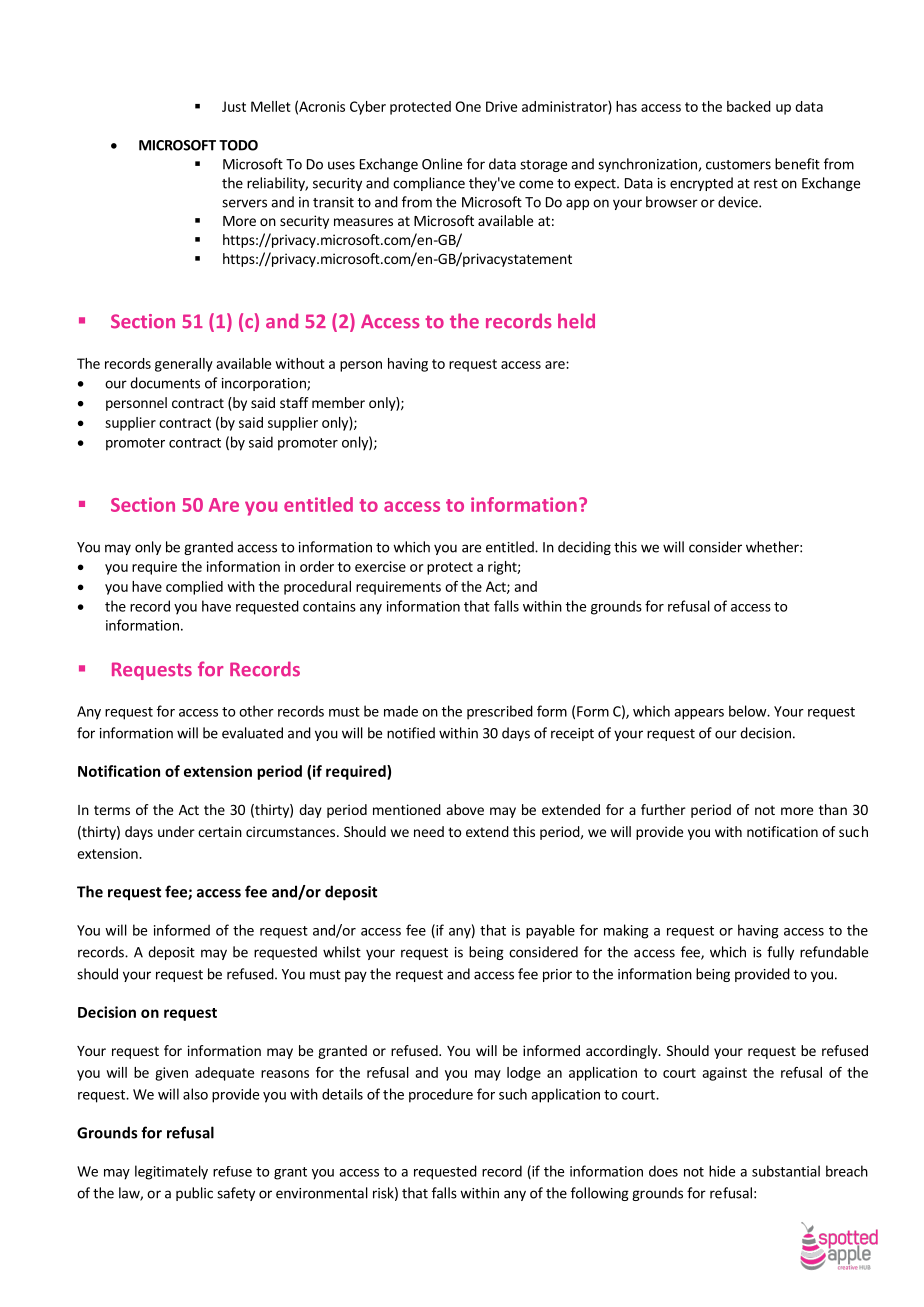 The image size is (924, 1307). Describe the element at coordinates (501, 106) in the image. I see `Drive` at that location.
